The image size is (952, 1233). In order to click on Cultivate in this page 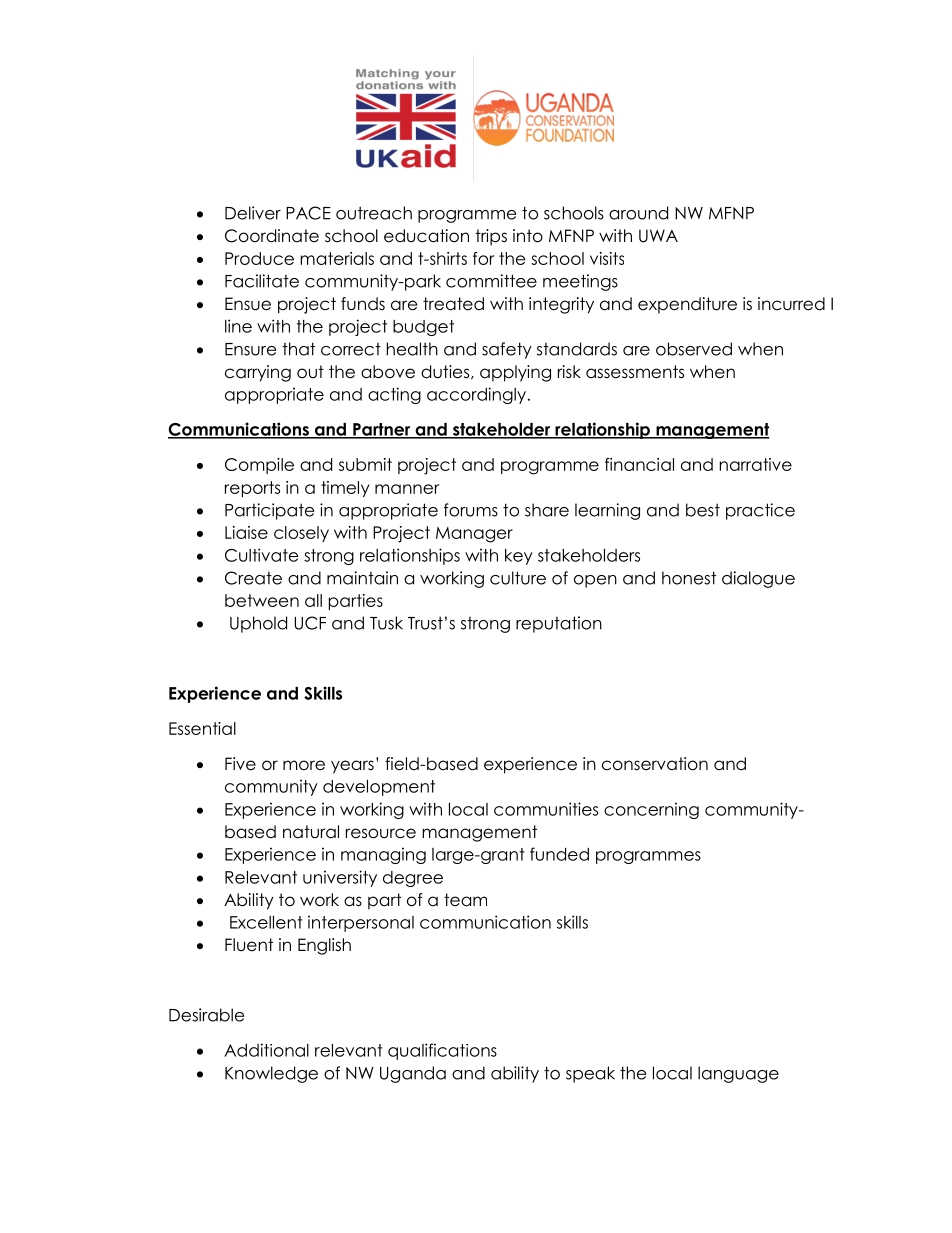, I will do `click(262, 555)`.
